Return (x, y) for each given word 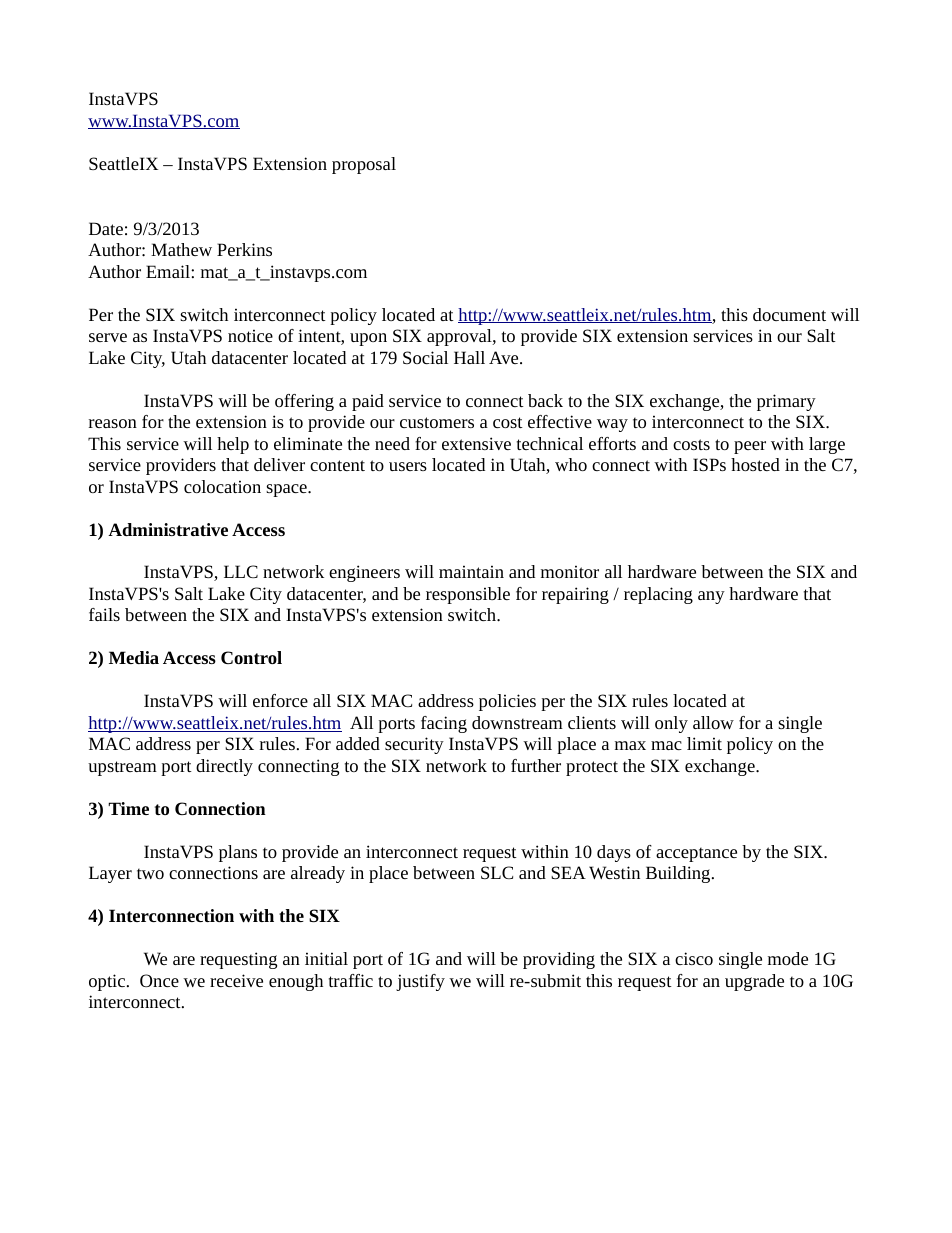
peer (750, 447)
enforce (280, 700)
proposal (364, 165)
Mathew (181, 249)
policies (507, 702)
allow (713, 722)
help (233, 445)
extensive (476, 443)
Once (159, 980)
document (789, 314)
